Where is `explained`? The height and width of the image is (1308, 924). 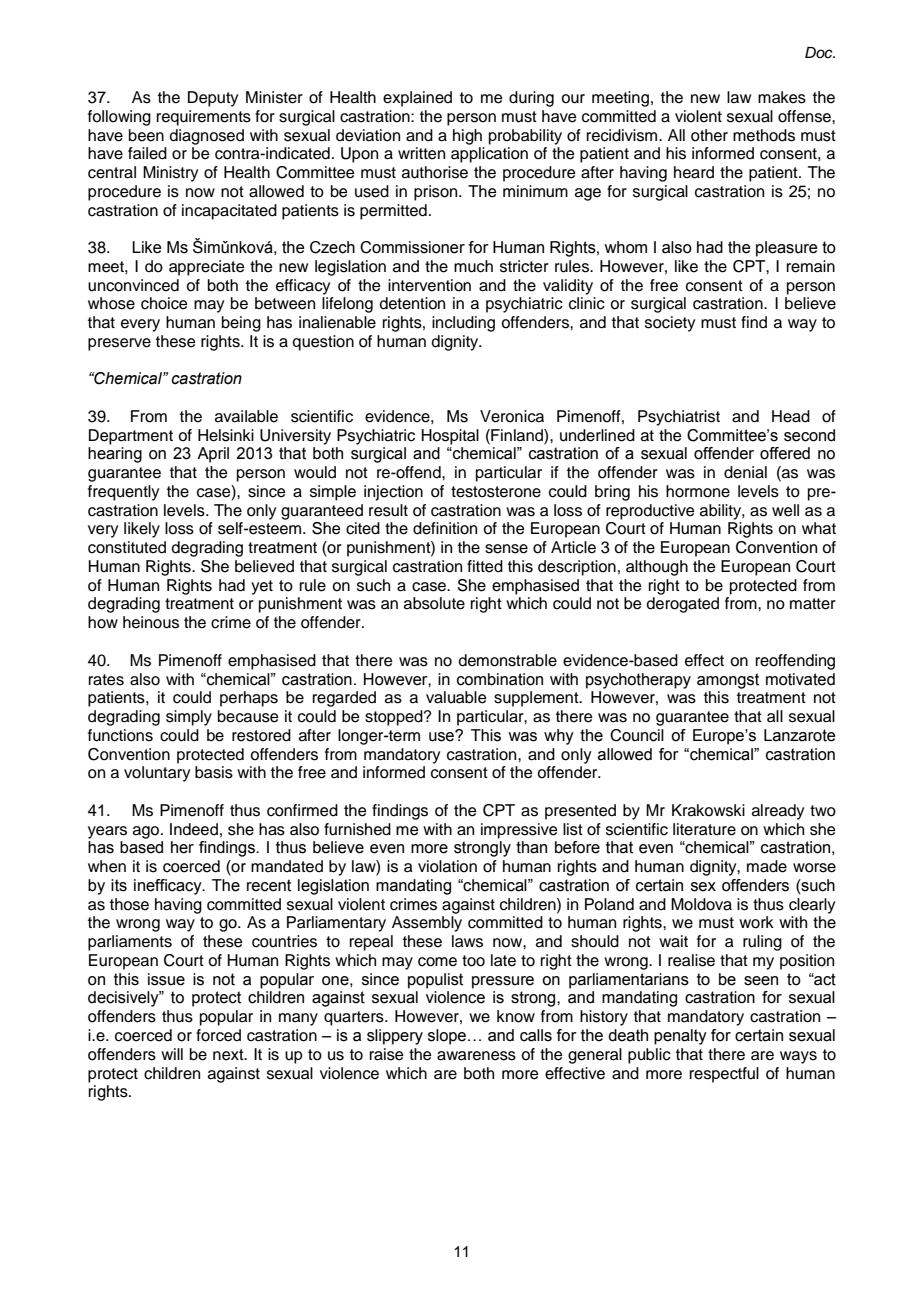 explained is located at coordinates (417, 99).
